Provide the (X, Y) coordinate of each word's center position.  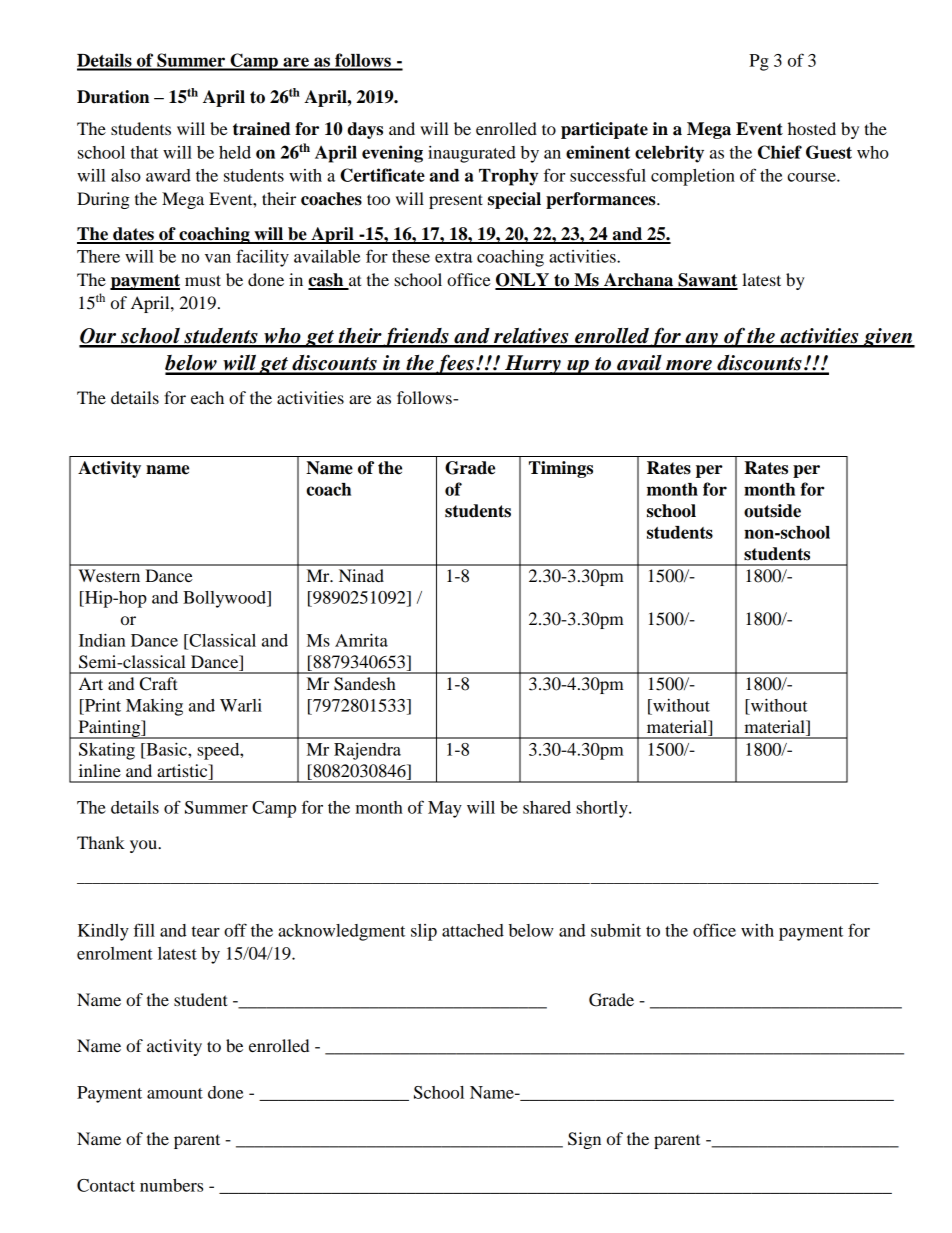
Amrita (361, 640)
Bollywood (225, 599)
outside (772, 511)
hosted (812, 128)
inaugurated (472, 154)
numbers (171, 1185)
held (235, 152)
